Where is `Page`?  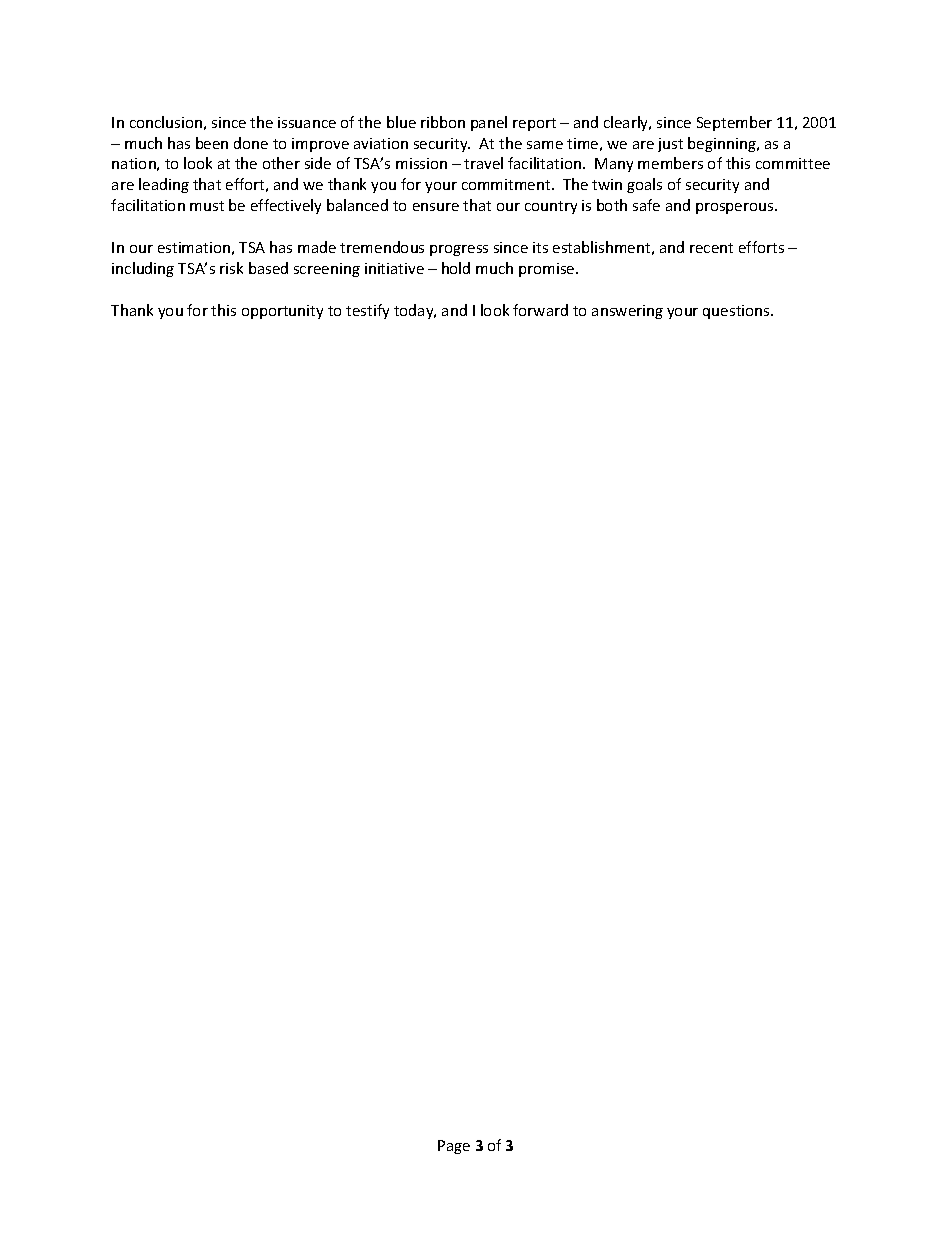 Page is located at coordinates (454, 1147).
